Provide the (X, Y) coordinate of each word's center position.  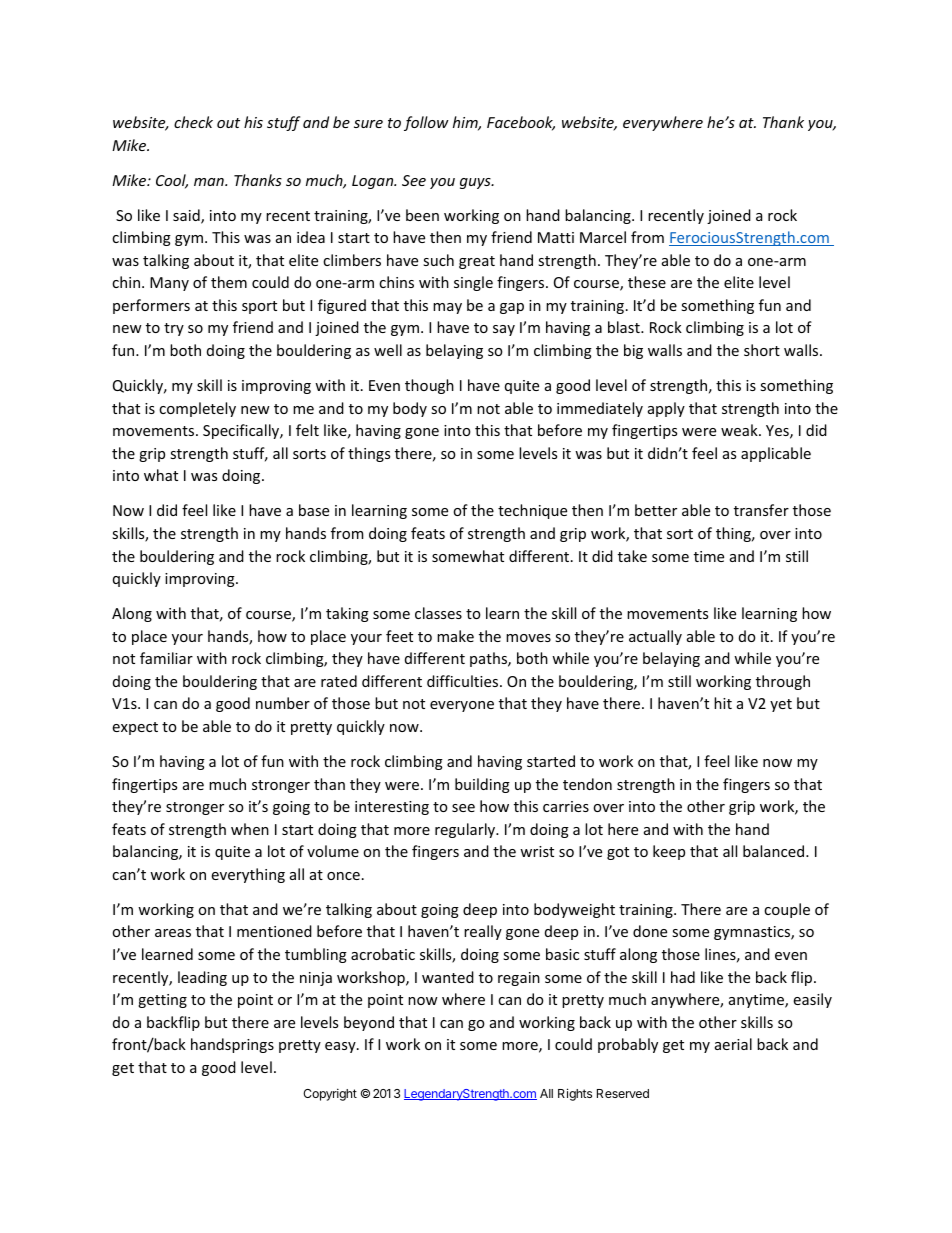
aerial (733, 1044)
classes (438, 613)
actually (655, 637)
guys (476, 183)
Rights (575, 1094)
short (762, 350)
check (193, 122)
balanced (775, 851)
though (429, 386)
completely (197, 409)
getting (162, 1001)
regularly (466, 830)
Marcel (603, 237)
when (250, 829)
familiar (166, 658)
